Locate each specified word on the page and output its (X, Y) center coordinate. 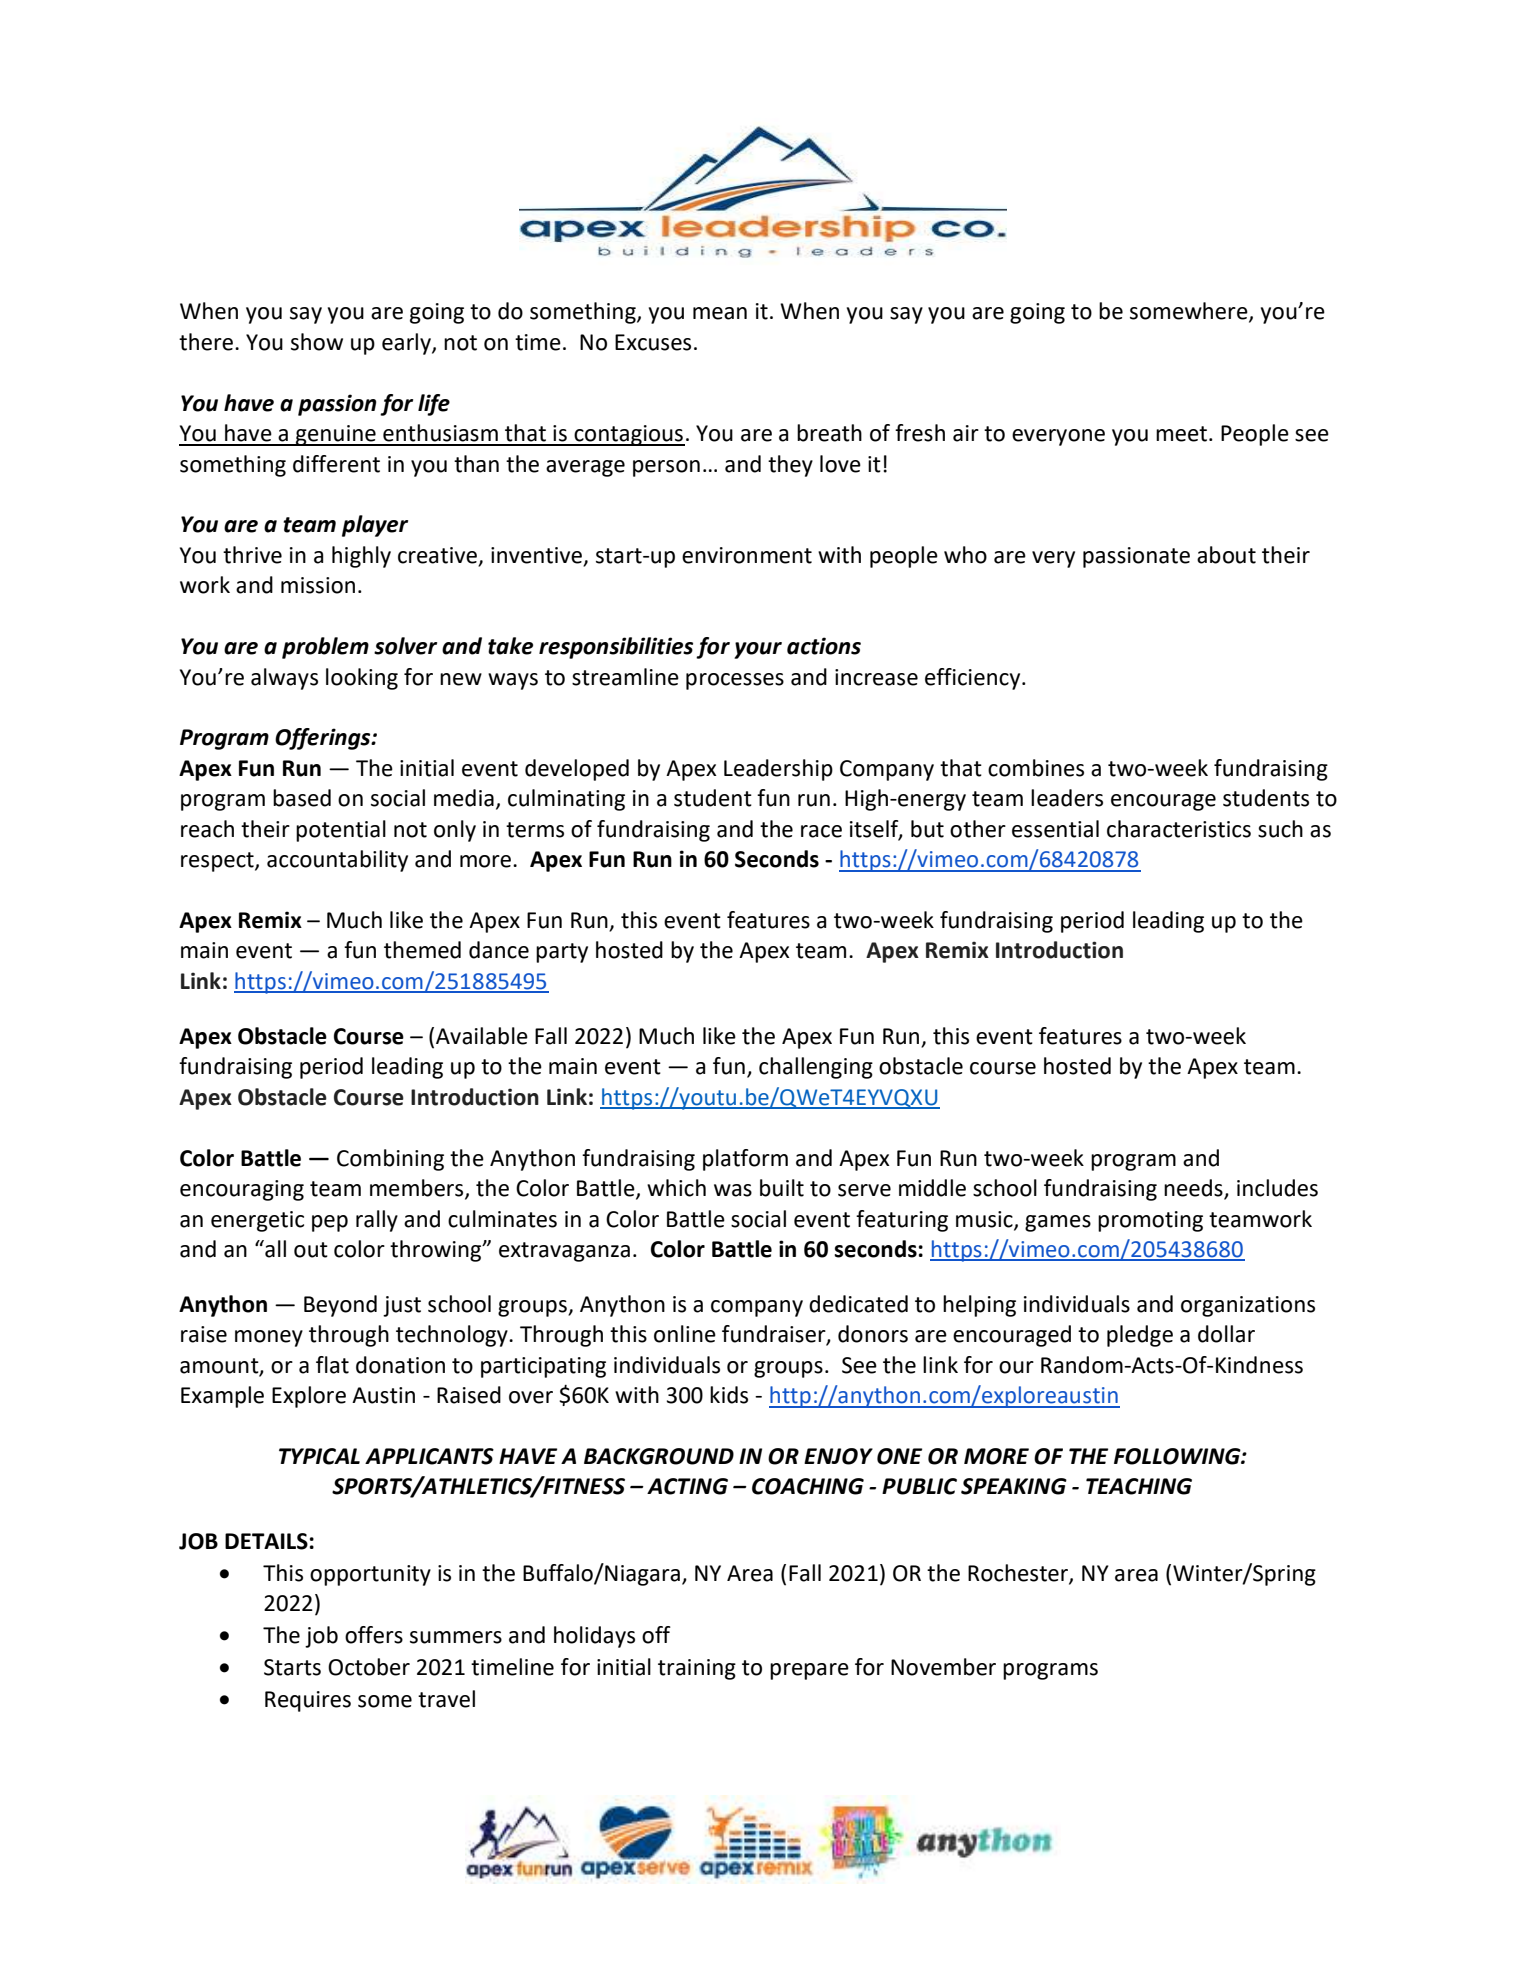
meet (1181, 434)
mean (720, 313)
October (369, 1667)
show (317, 342)
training (697, 1669)
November (943, 1667)
